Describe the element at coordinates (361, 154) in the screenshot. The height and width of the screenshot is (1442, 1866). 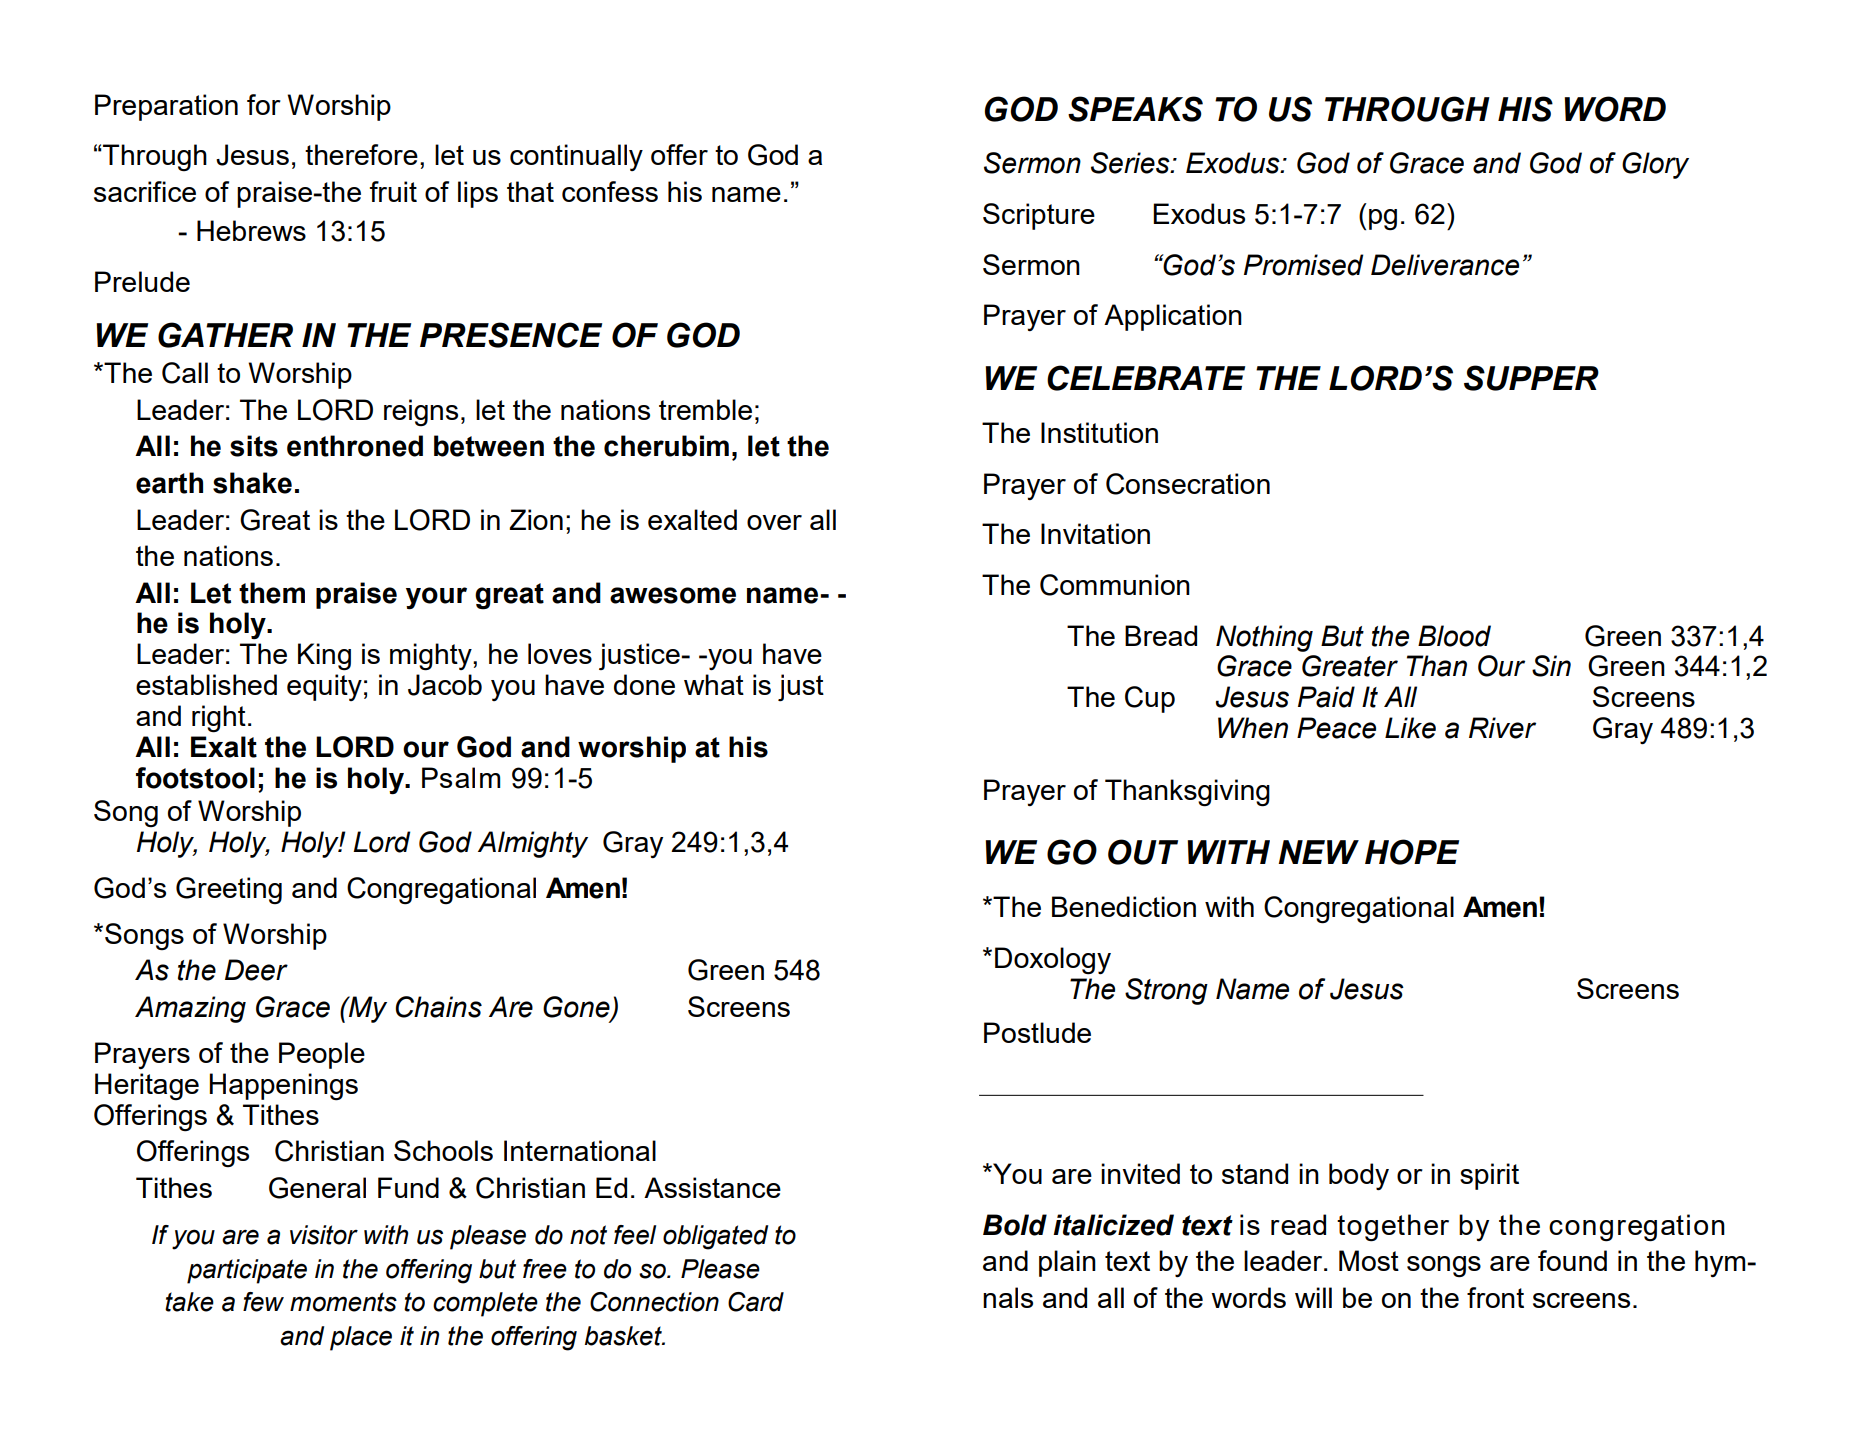
I see `therefore` at that location.
